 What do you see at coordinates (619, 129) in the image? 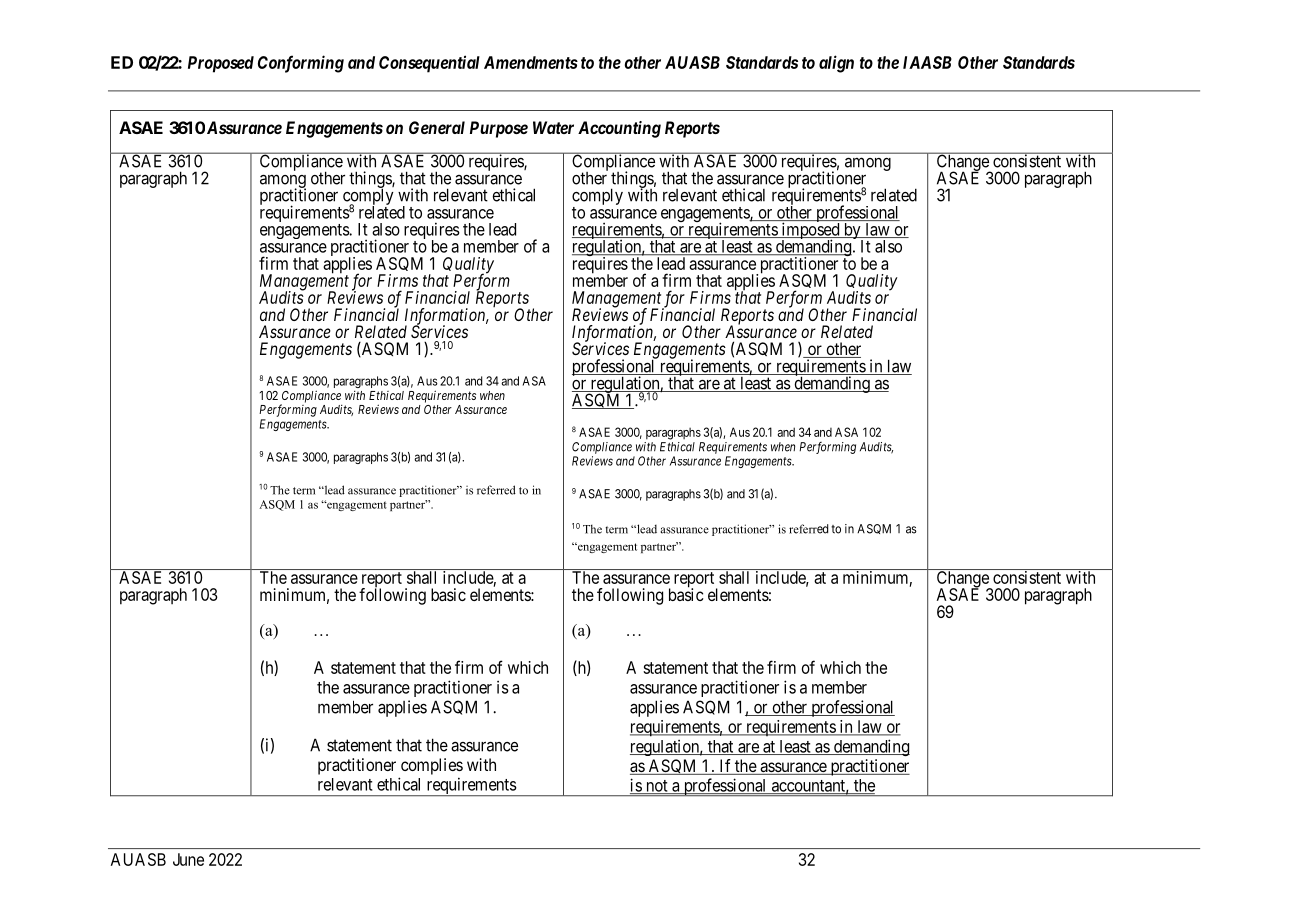
I see `Accounting` at bounding box center [619, 129].
